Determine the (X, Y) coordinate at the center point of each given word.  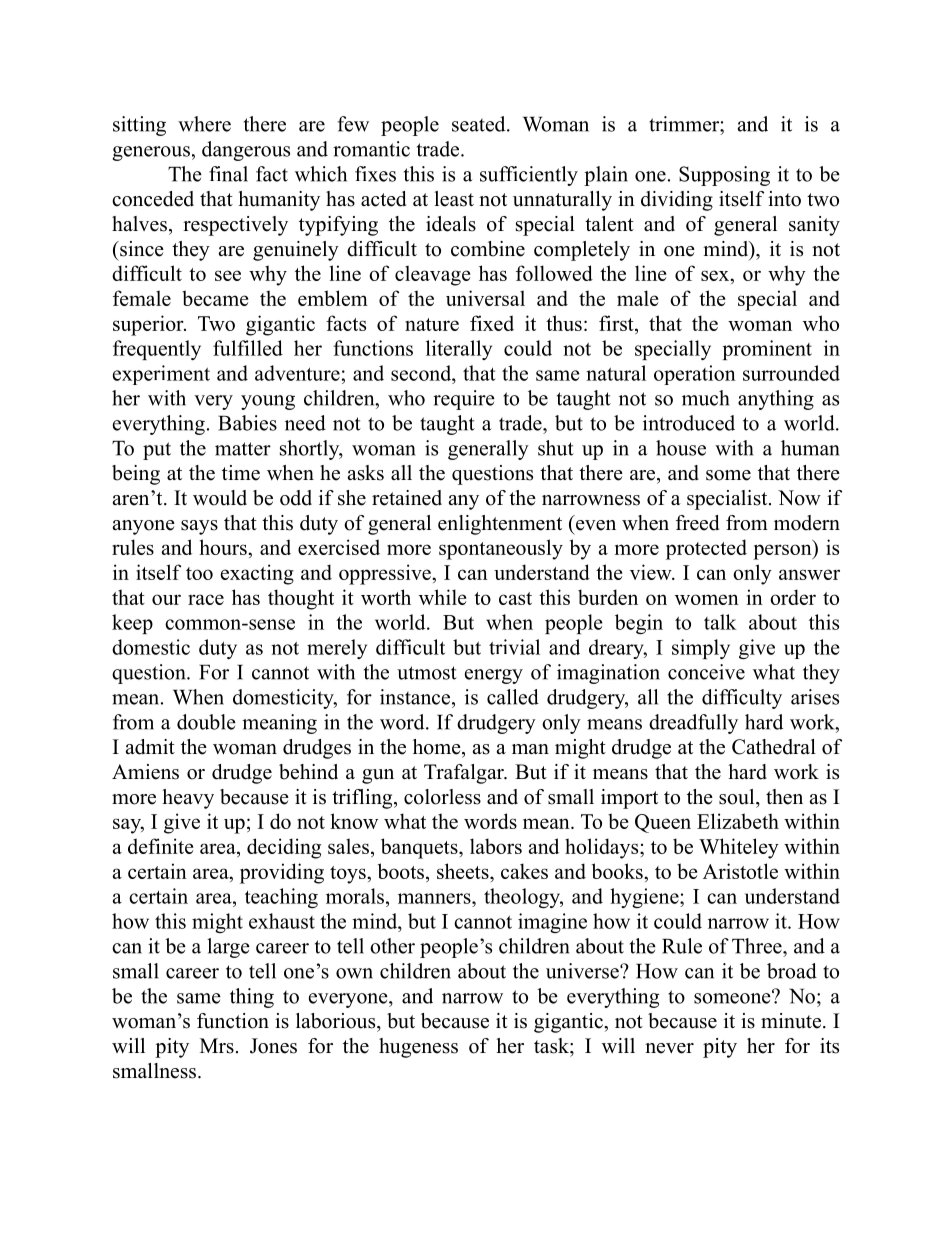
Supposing (724, 176)
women (707, 599)
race (206, 599)
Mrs (217, 1046)
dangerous (246, 151)
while (442, 597)
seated (480, 124)
